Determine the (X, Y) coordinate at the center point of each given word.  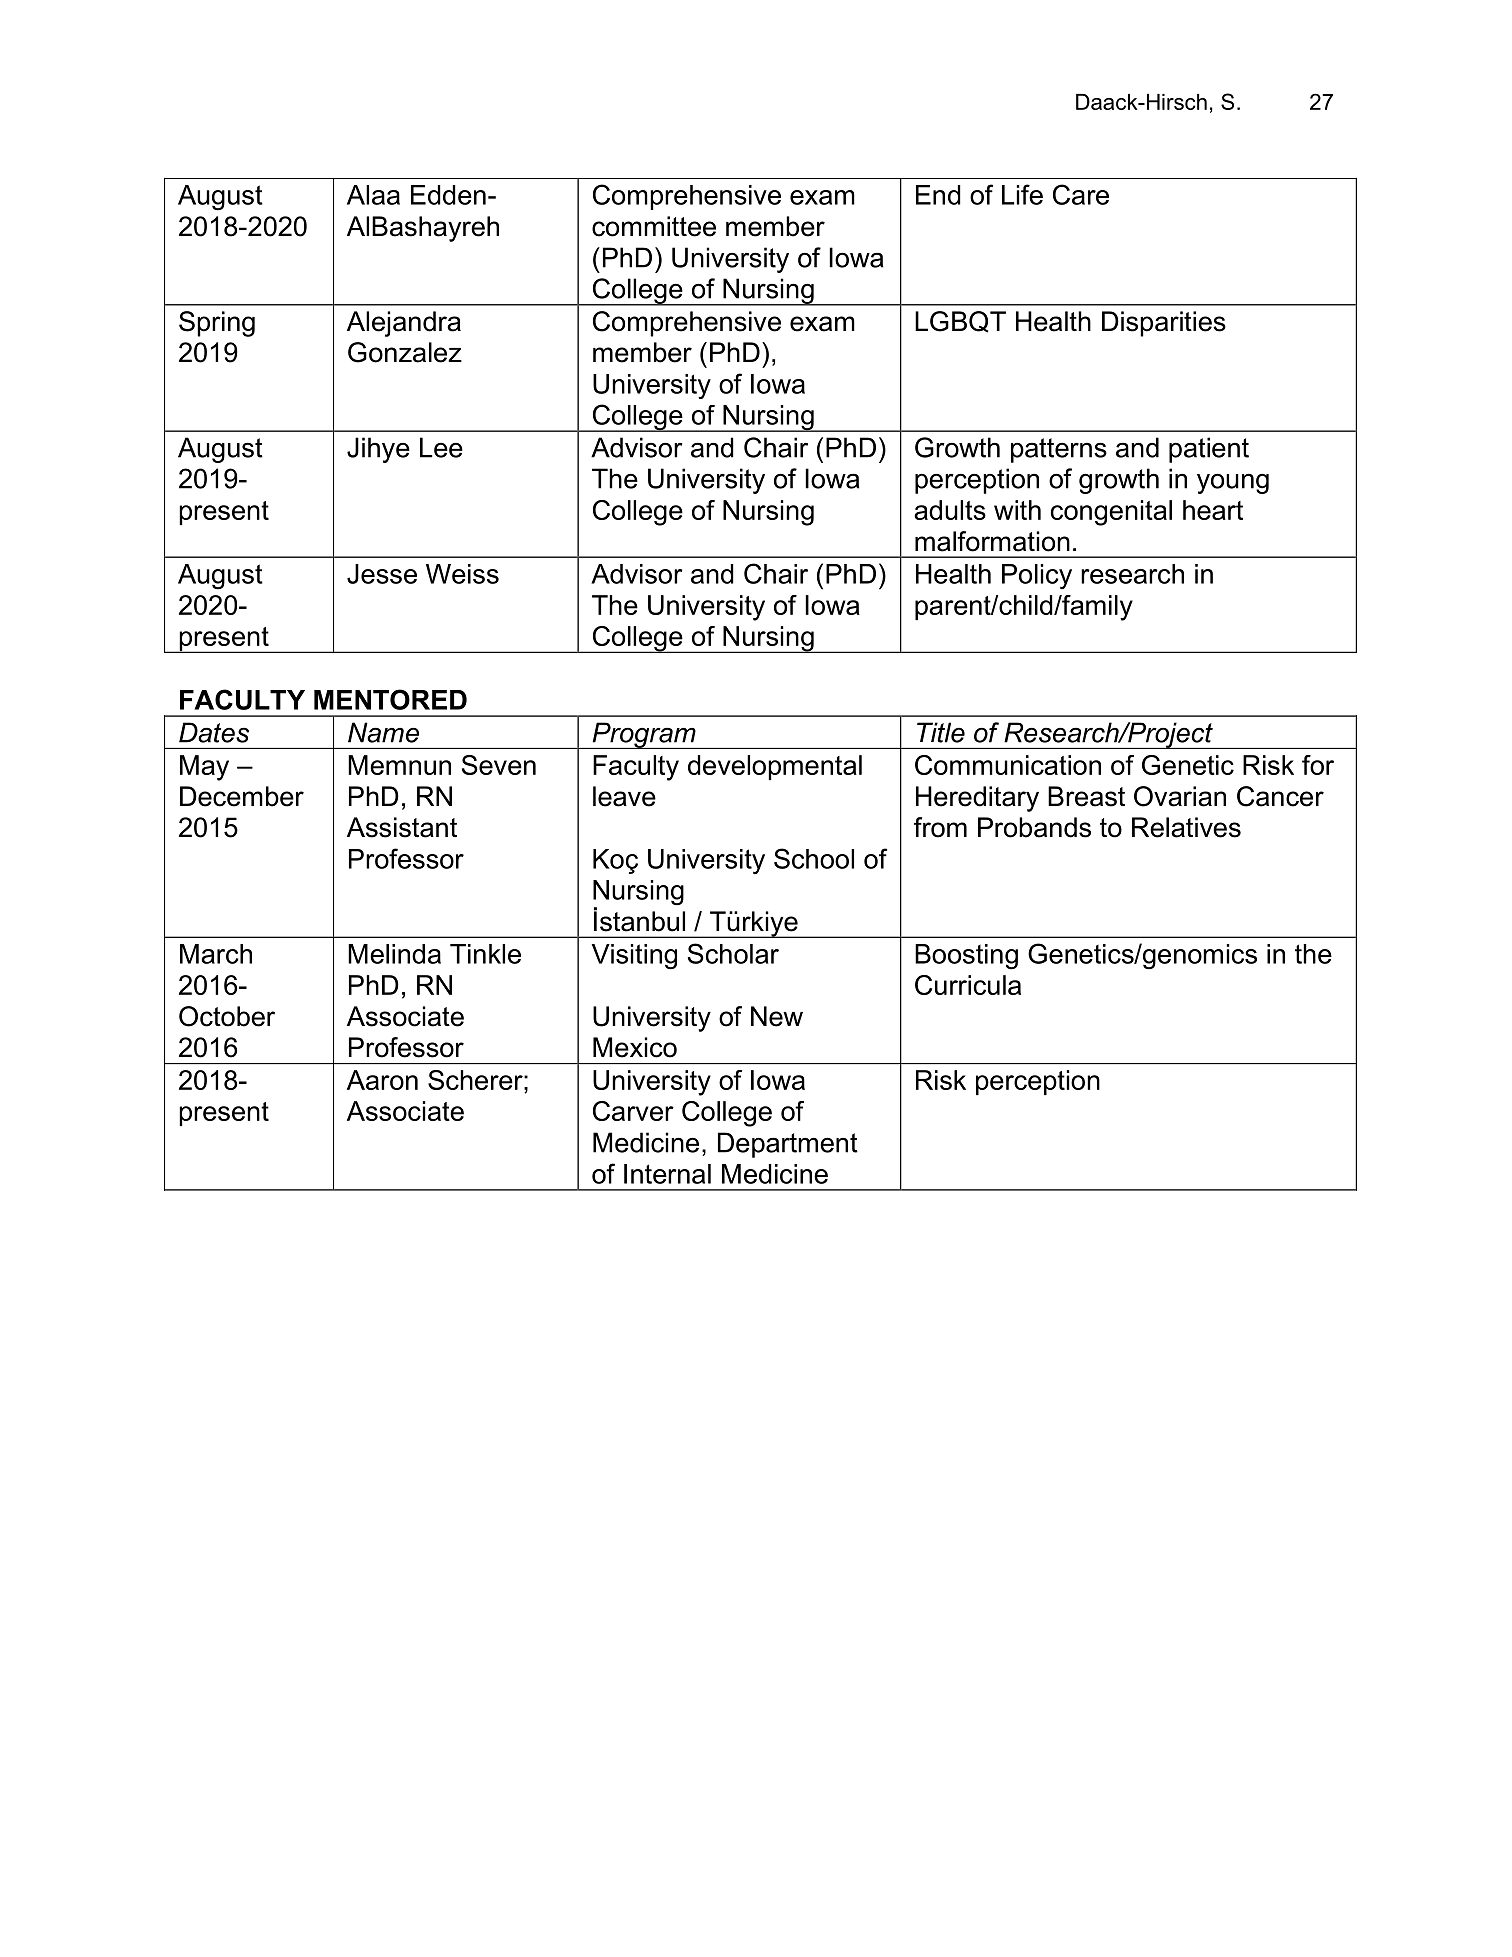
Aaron (382, 1080)
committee (654, 226)
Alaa (373, 195)
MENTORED (390, 699)
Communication (1008, 765)
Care (1081, 194)
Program (644, 735)
